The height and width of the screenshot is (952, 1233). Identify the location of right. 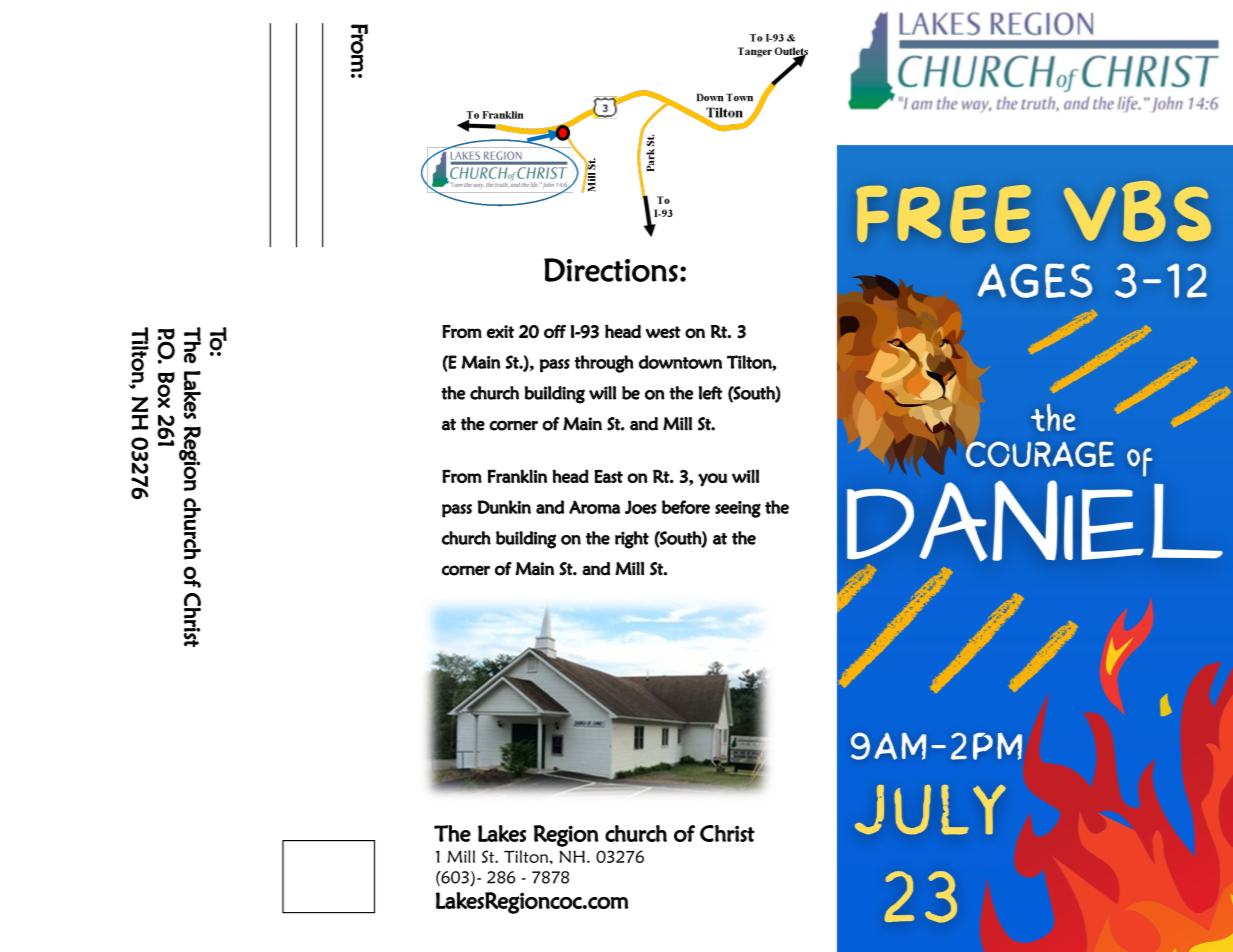
(632, 540).
